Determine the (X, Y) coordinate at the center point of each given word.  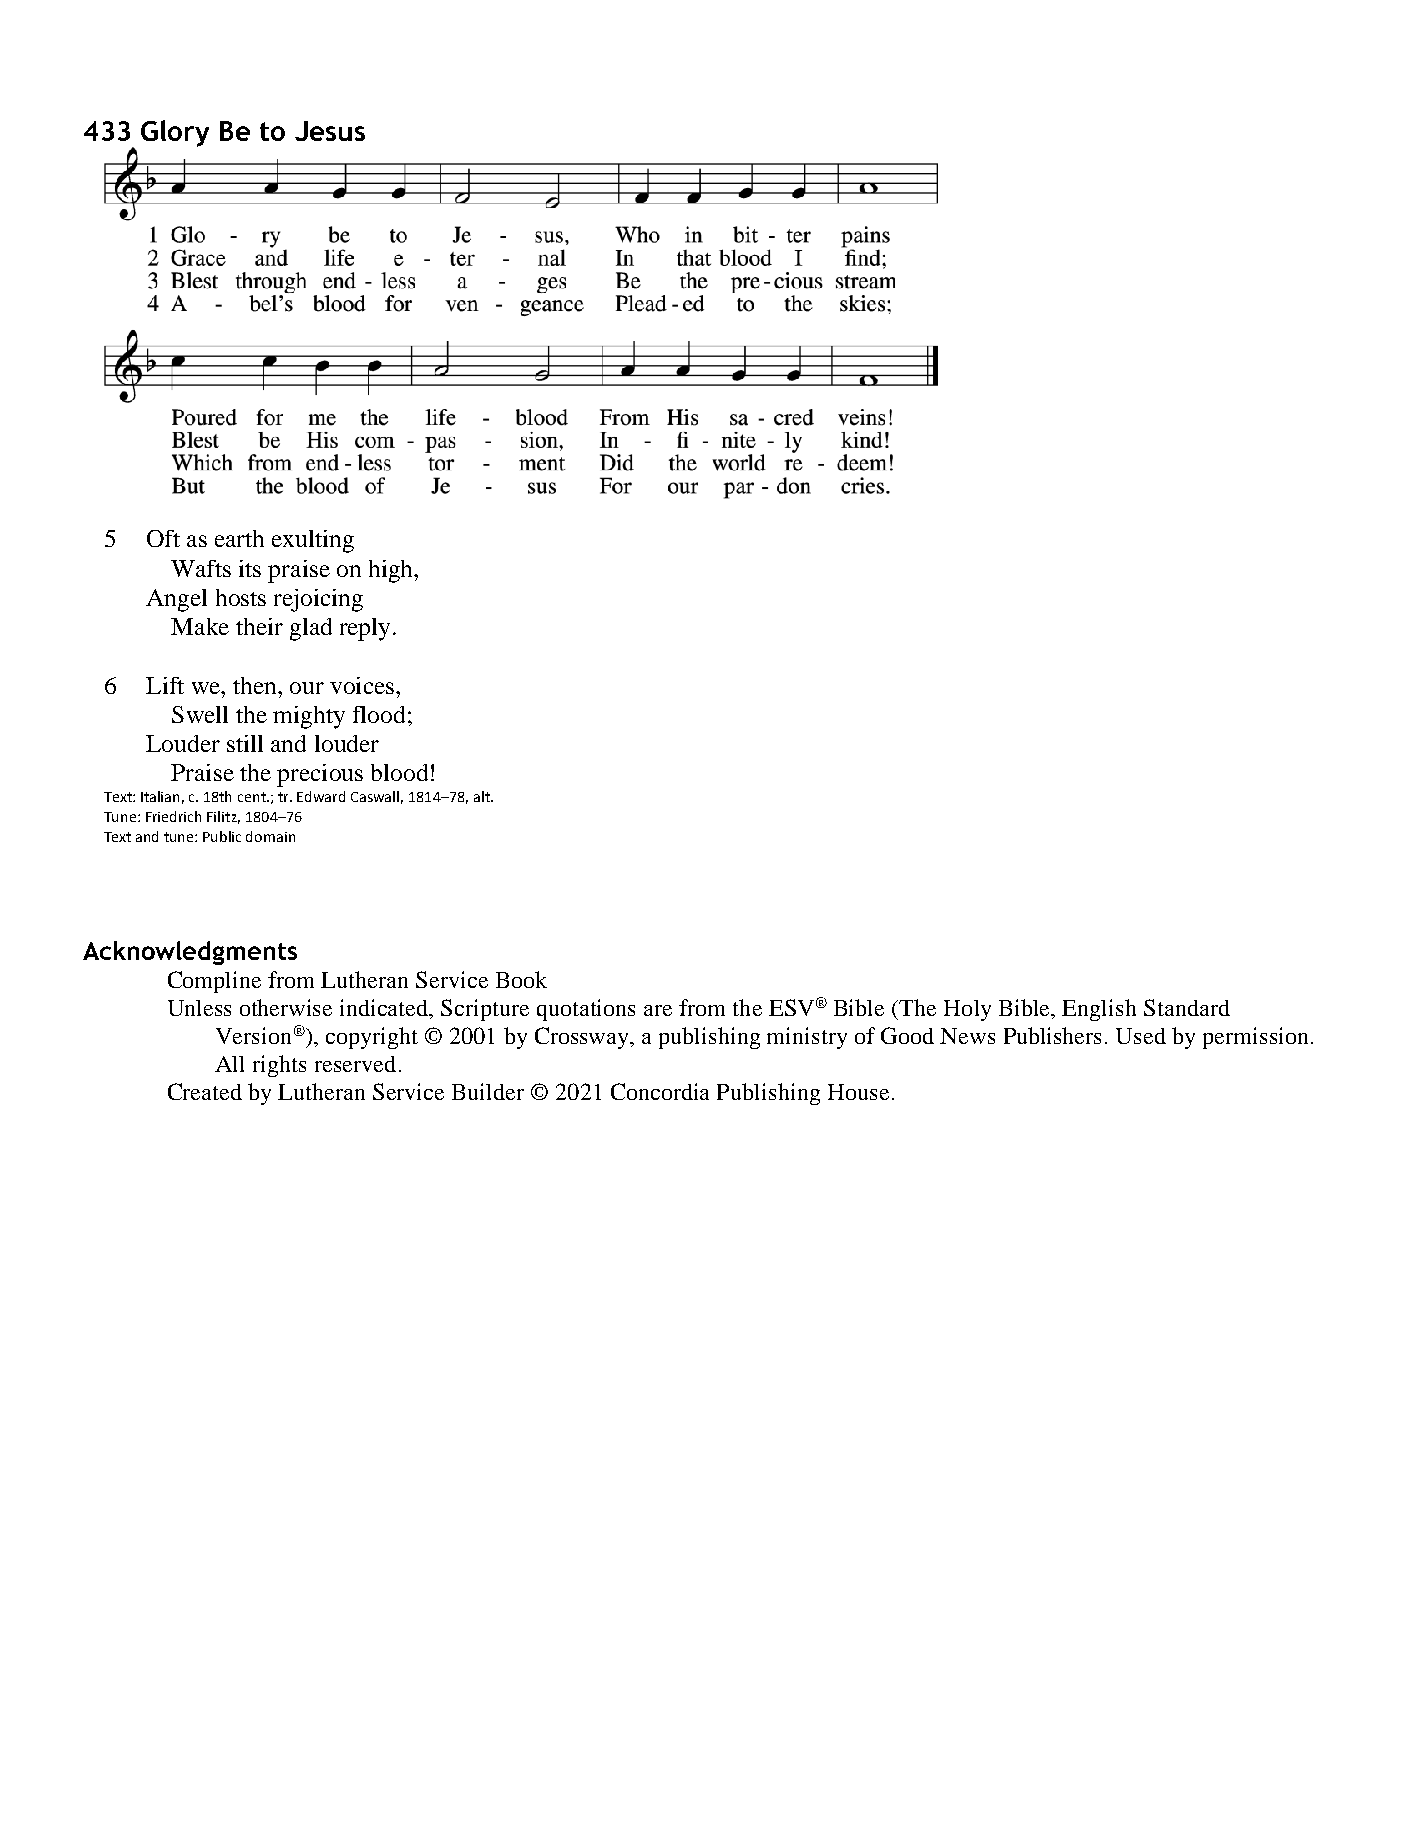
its (250, 568)
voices (362, 685)
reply (365, 629)
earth (239, 538)
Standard (1187, 1007)
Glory (175, 133)
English (1099, 1010)
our (307, 688)
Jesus (330, 131)
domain (270, 836)
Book (521, 979)
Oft (163, 538)
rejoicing (318, 600)
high (392, 571)
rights (279, 1066)
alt (483, 796)
